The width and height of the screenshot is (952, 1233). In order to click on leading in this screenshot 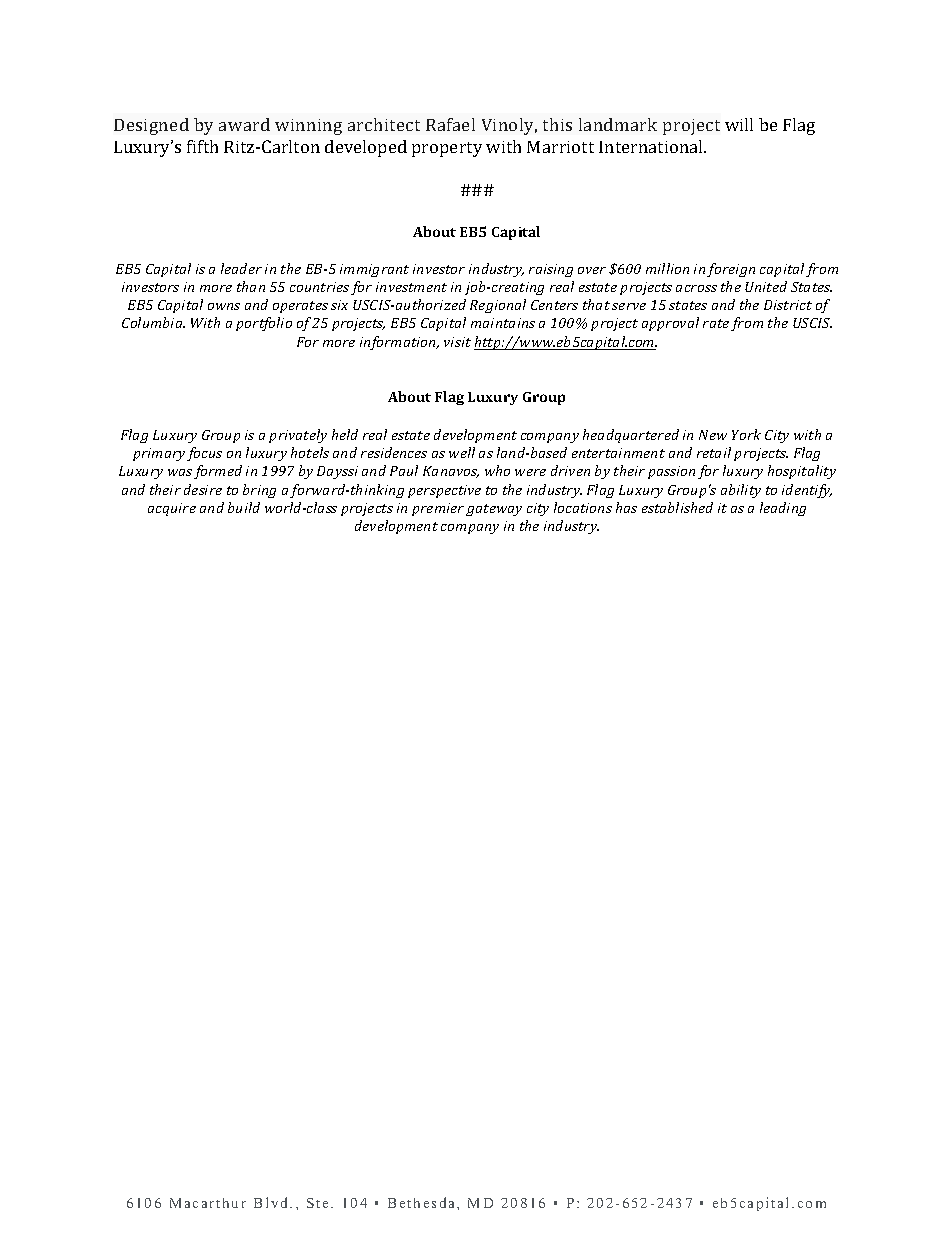, I will do `click(783, 509)`.
